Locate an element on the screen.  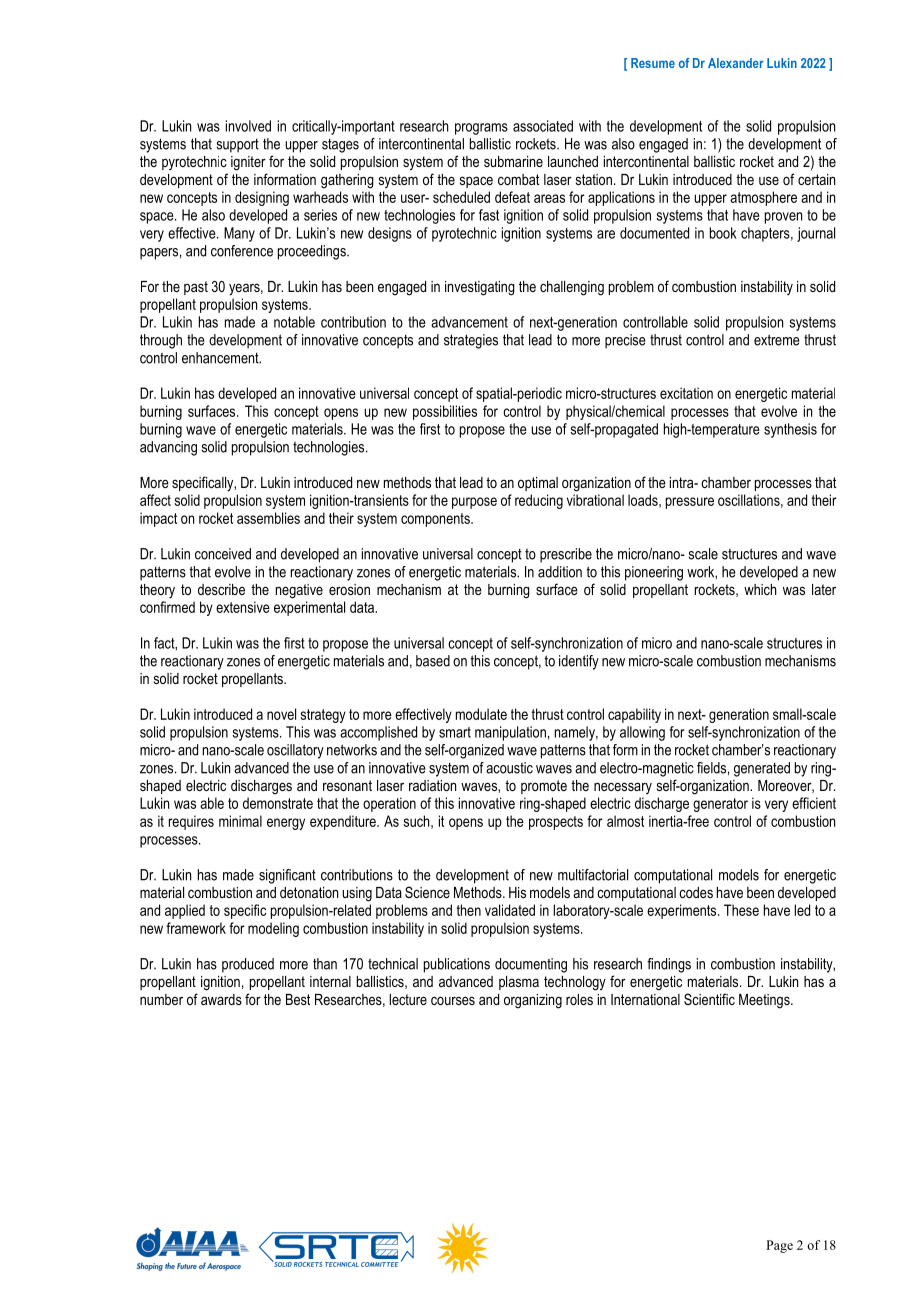
involved is located at coordinates (248, 126).
